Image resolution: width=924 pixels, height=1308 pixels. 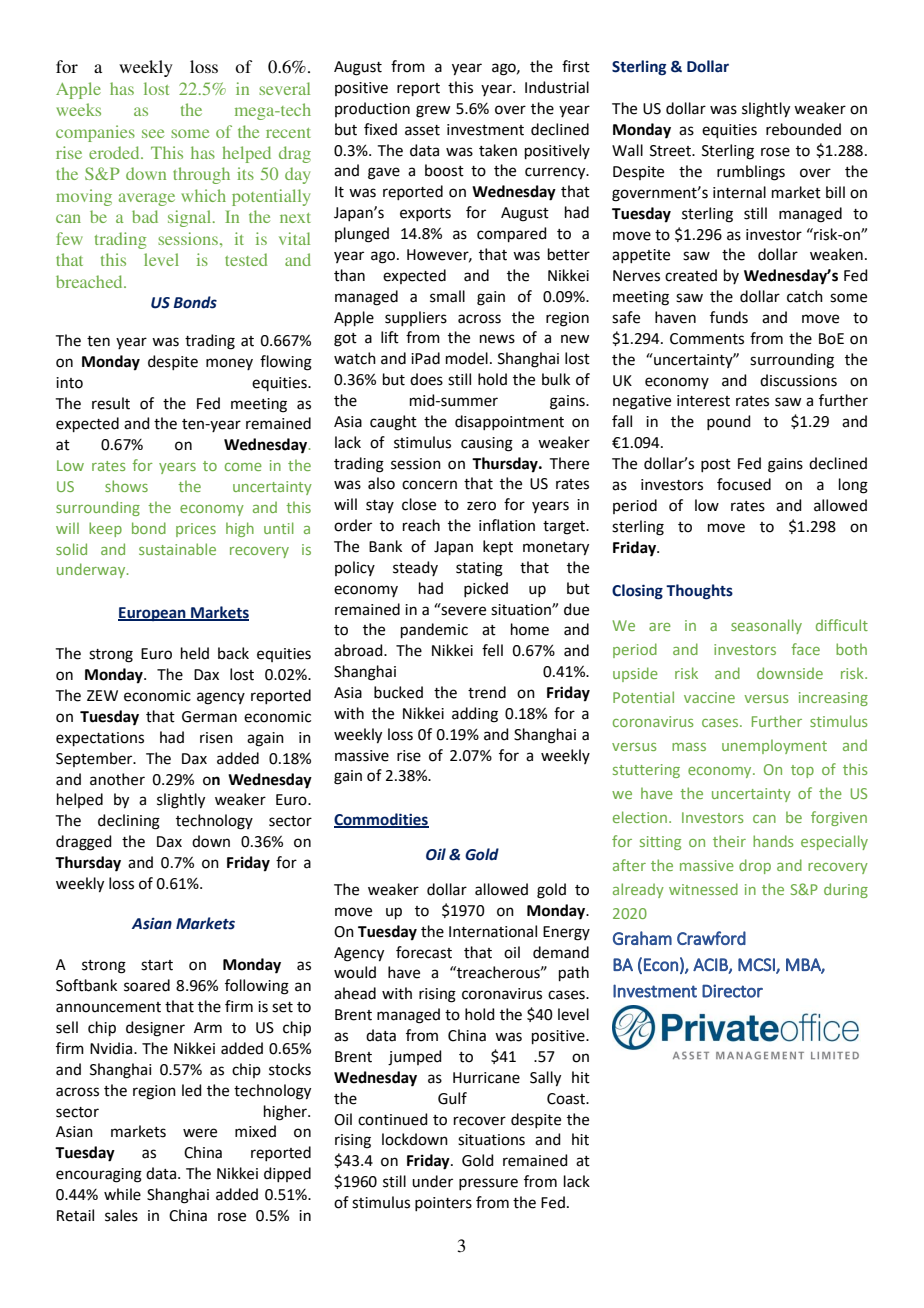 What do you see at coordinates (798, 380) in the screenshot?
I see `discussions` at bounding box center [798, 380].
